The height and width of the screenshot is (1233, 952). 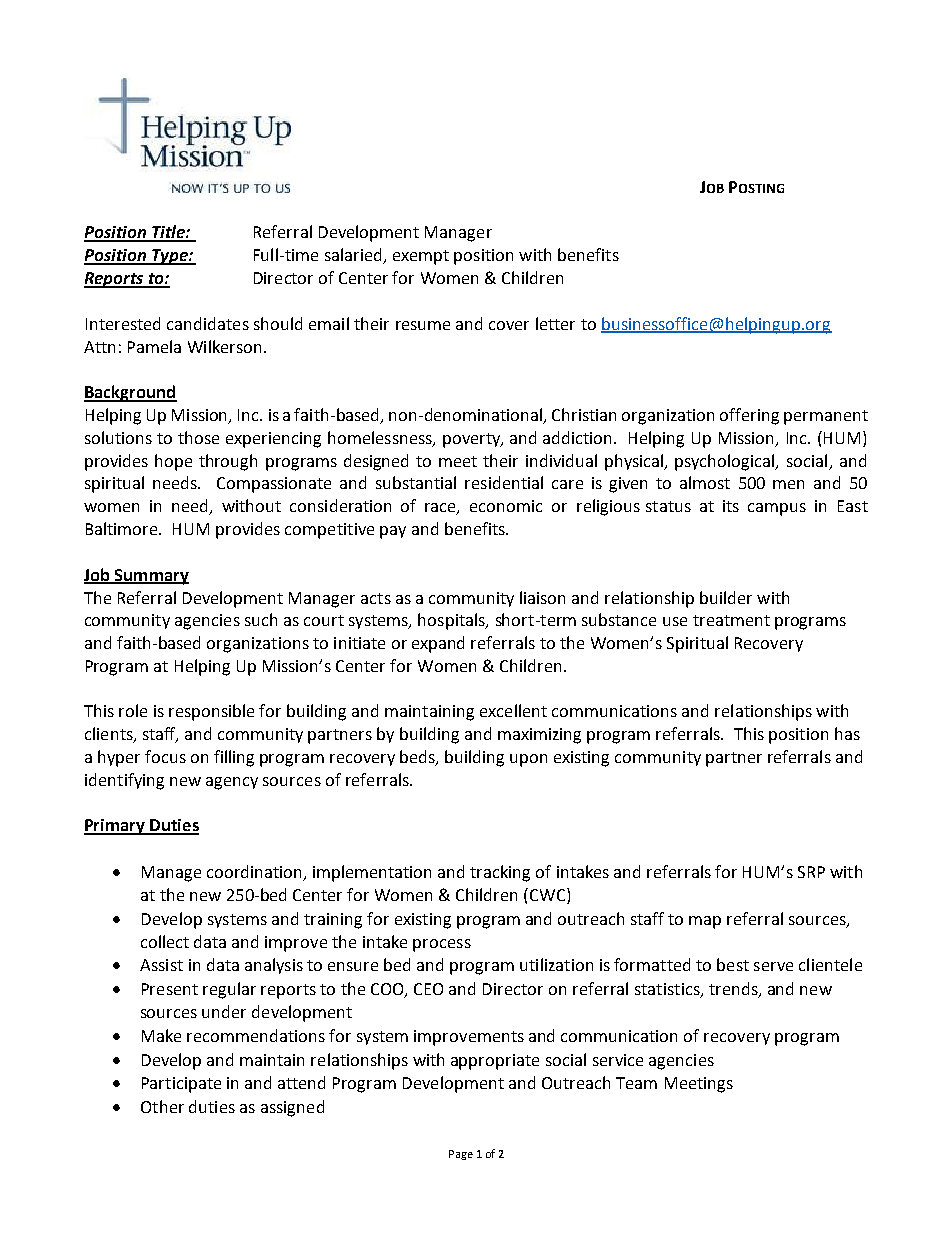 What do you see at coordinates (165, 941) in the screenshot?
I see `collect` at bounding box center [165, 941].
